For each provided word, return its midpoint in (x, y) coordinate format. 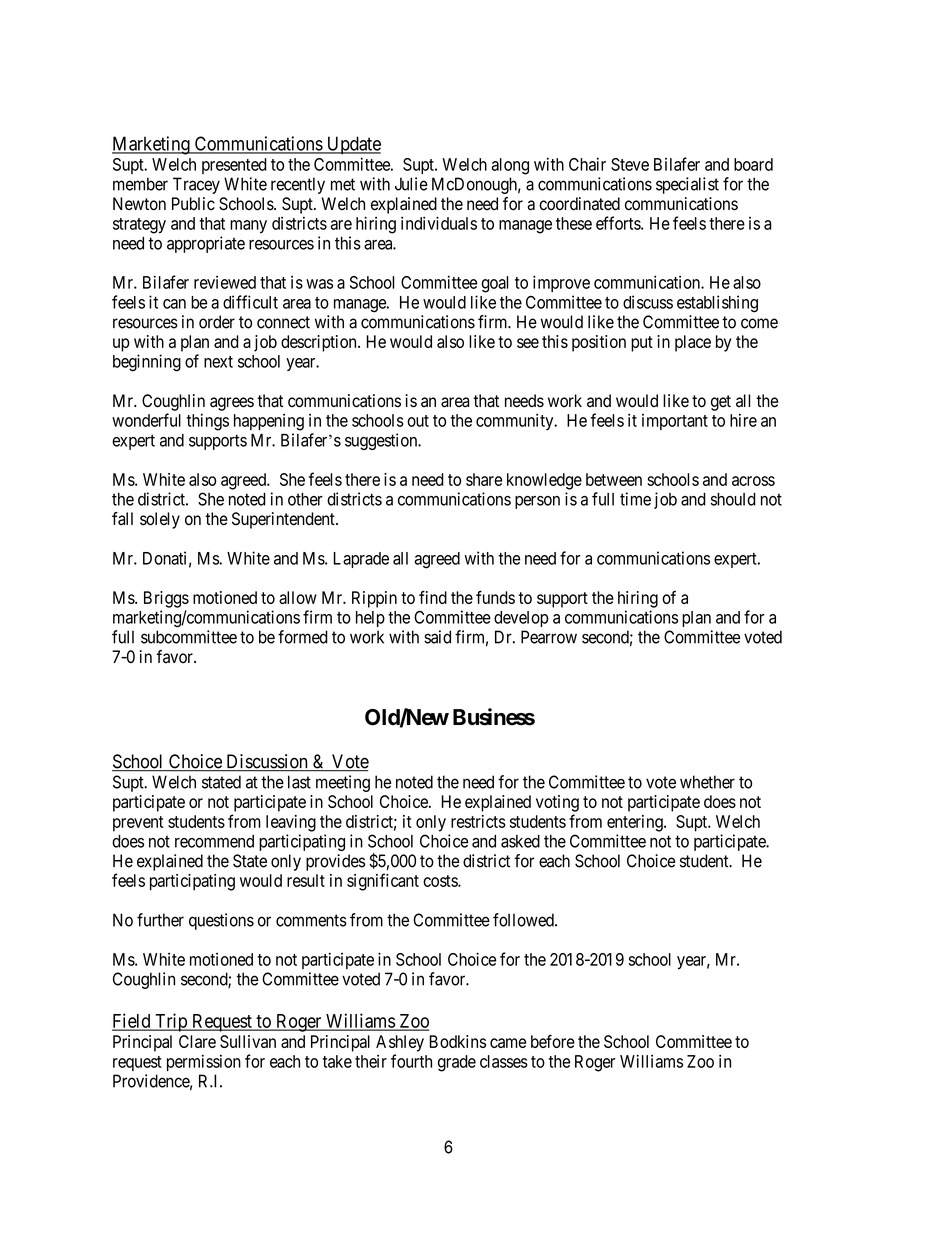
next (218, 362)
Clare (197, 1041)
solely (160, 520)
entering (636, 823)
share (484, 479)
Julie (411, 184)
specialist (687, 185)
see (528, 343)
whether (707, 782)
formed (303, 637)
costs (441, 881)
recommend (214, 841)
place (693, 343)
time (635, 499)
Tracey (196, 185)
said (437, 637)
